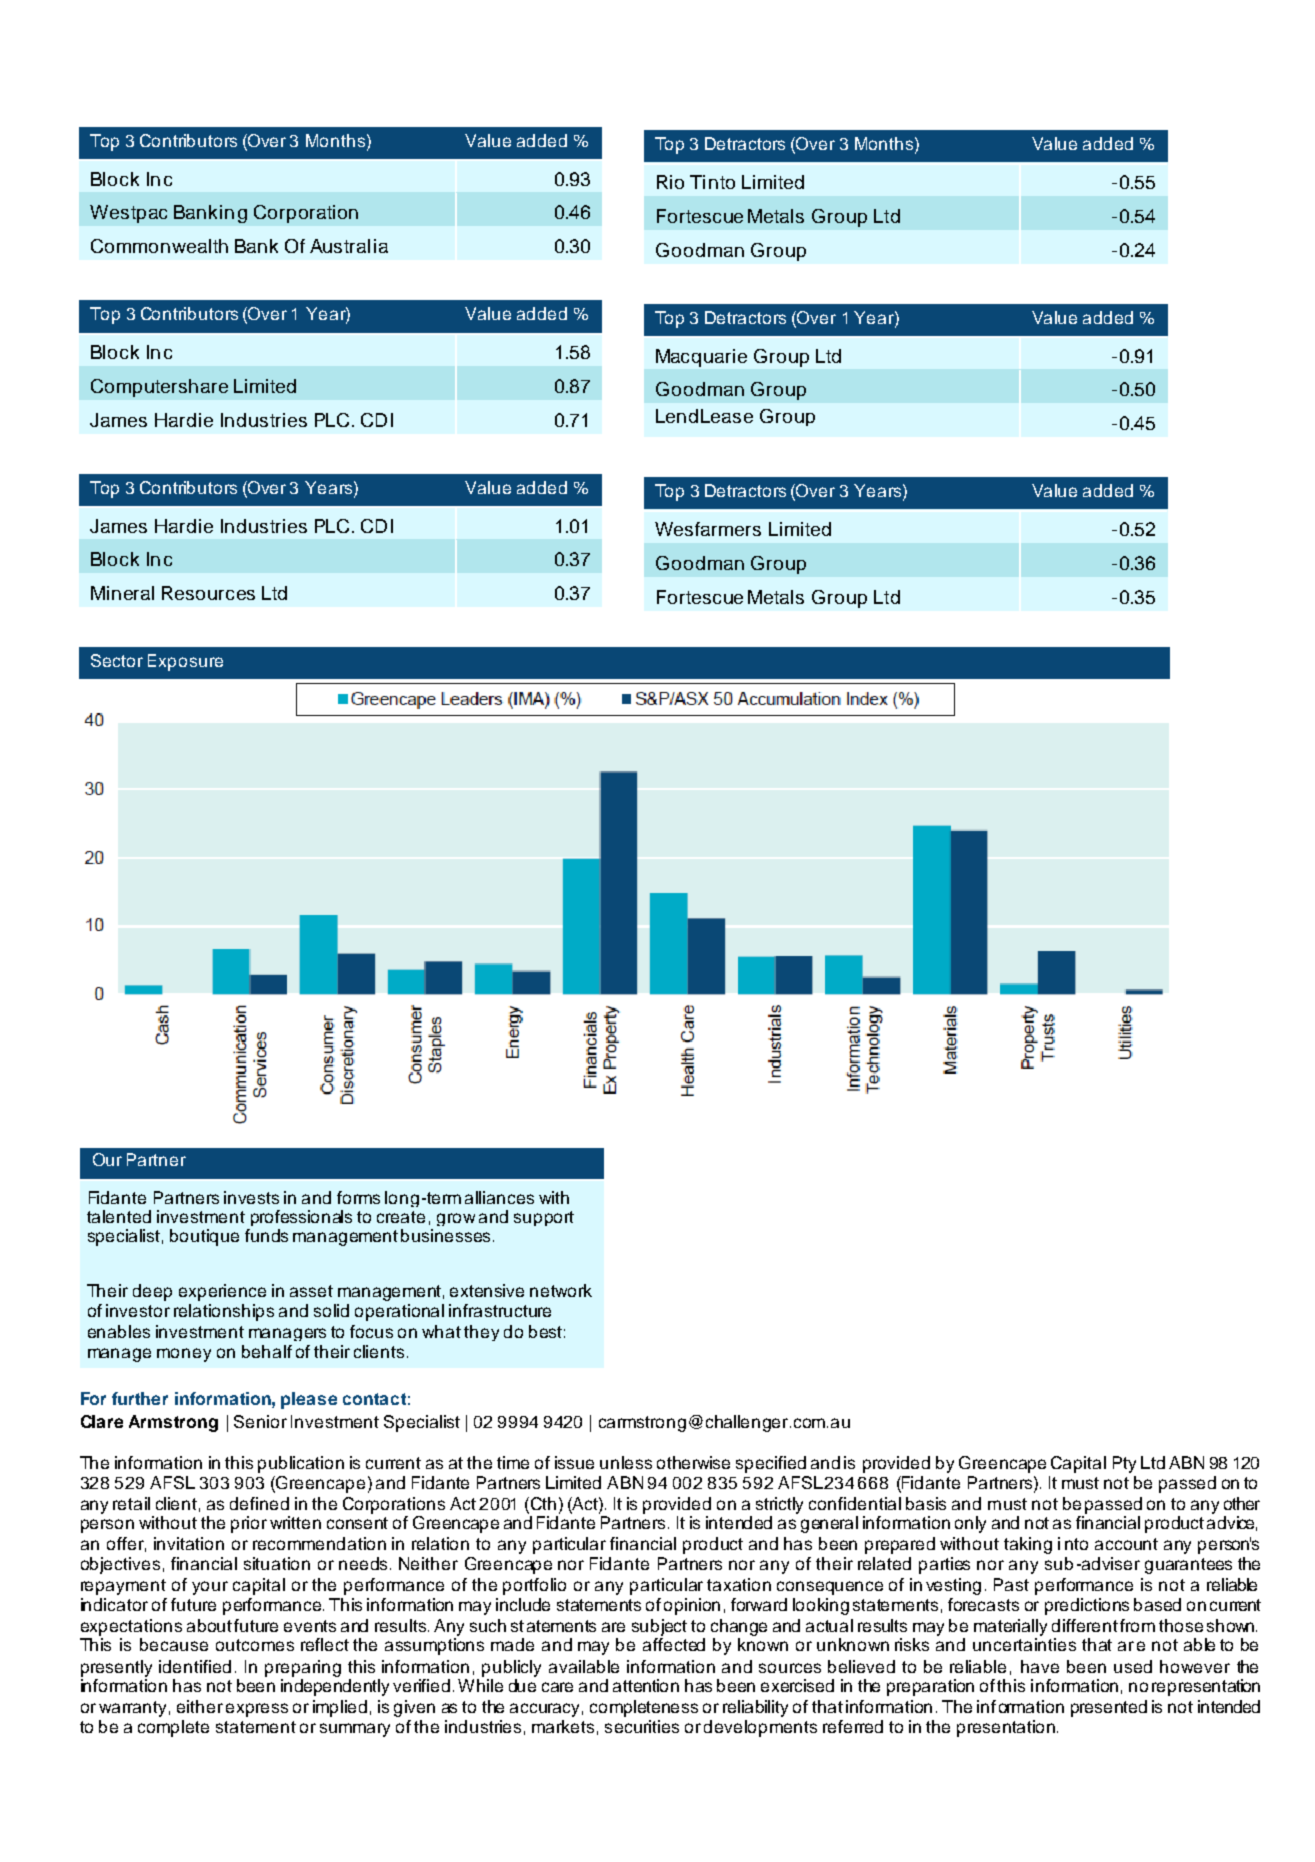 Image resolution: width=1315 pixels, height=1862 pixels. Describe the element at coordinates (701, 358) in the screenshot. I see `Macquarie` at that location.
